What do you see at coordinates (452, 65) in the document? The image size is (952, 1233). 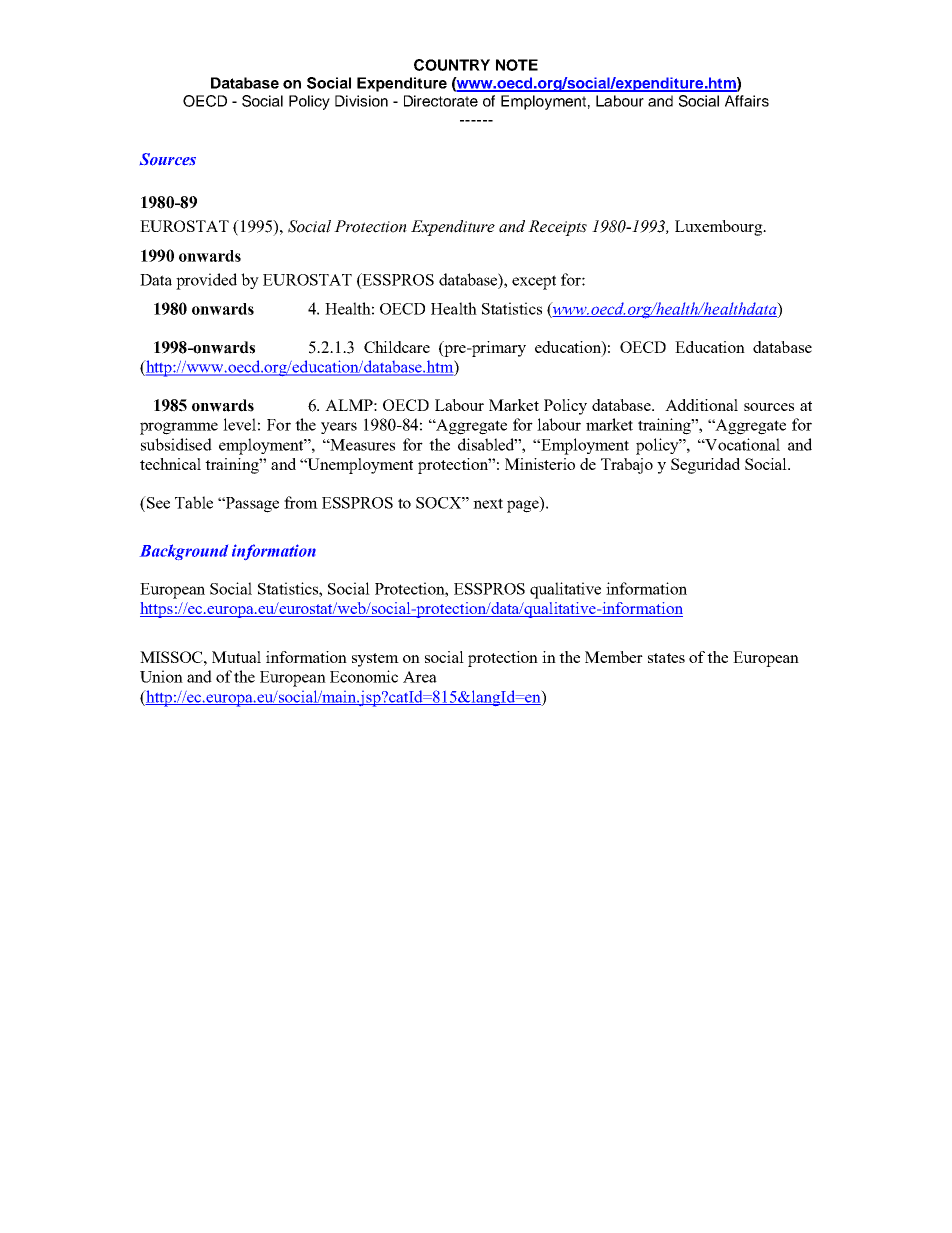 I see `COUNTRY` at bounding box center [452, 65].
